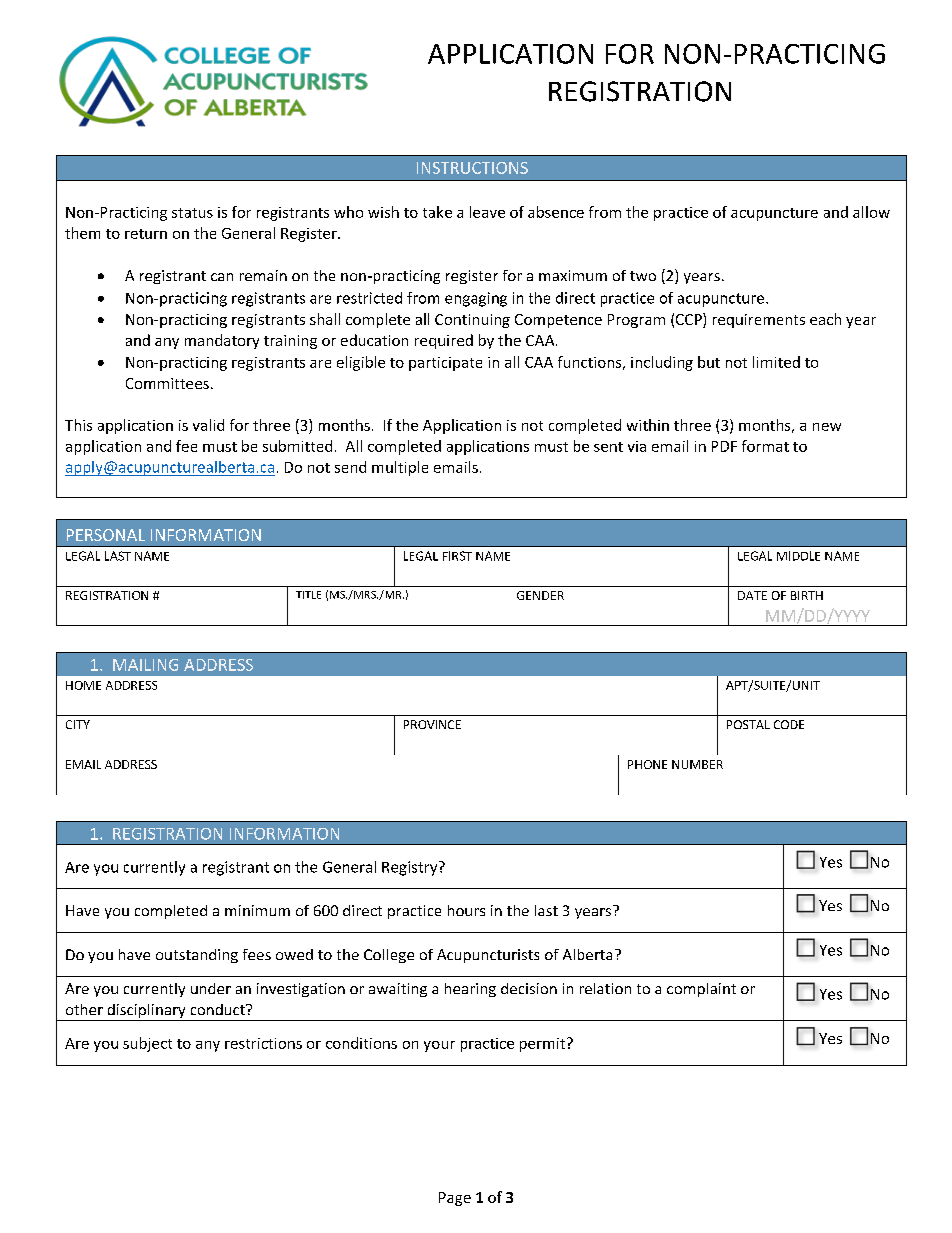  What do you see at coordinates (798, 556) in the document?
I see `MIDDLE` at bounding box center [798, 556].
